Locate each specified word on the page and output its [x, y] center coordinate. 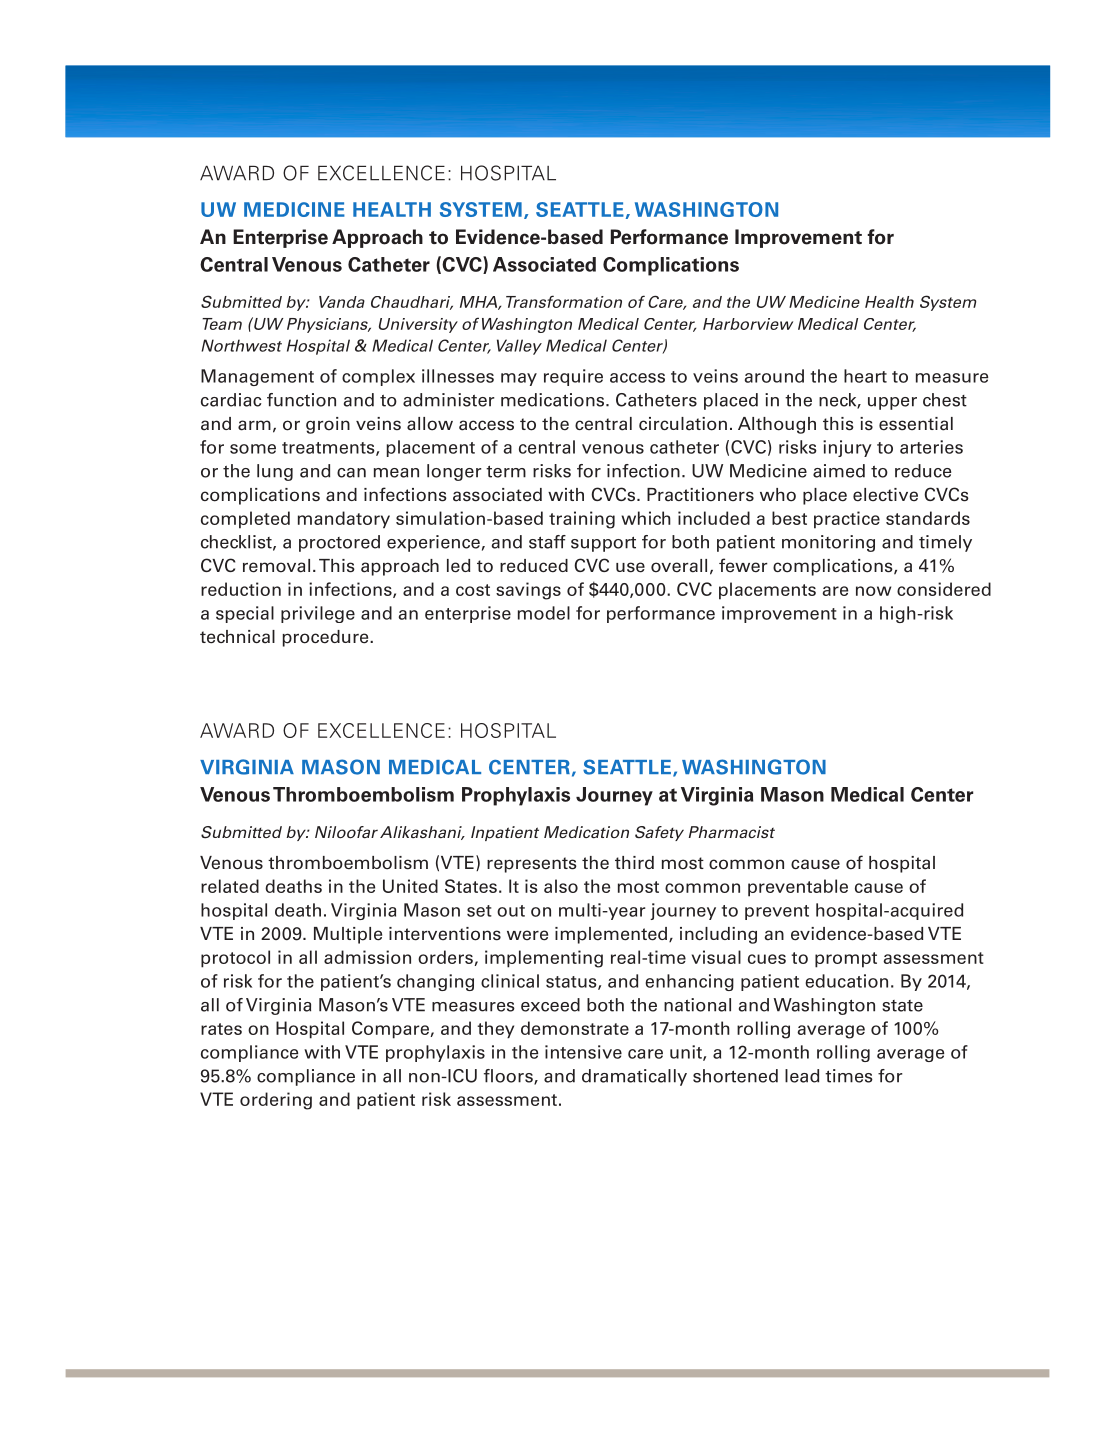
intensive [583, 1052]
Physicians [328, 325]
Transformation [564, 301]
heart [865, 376]
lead [802, 1076]
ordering [276, 1101]
